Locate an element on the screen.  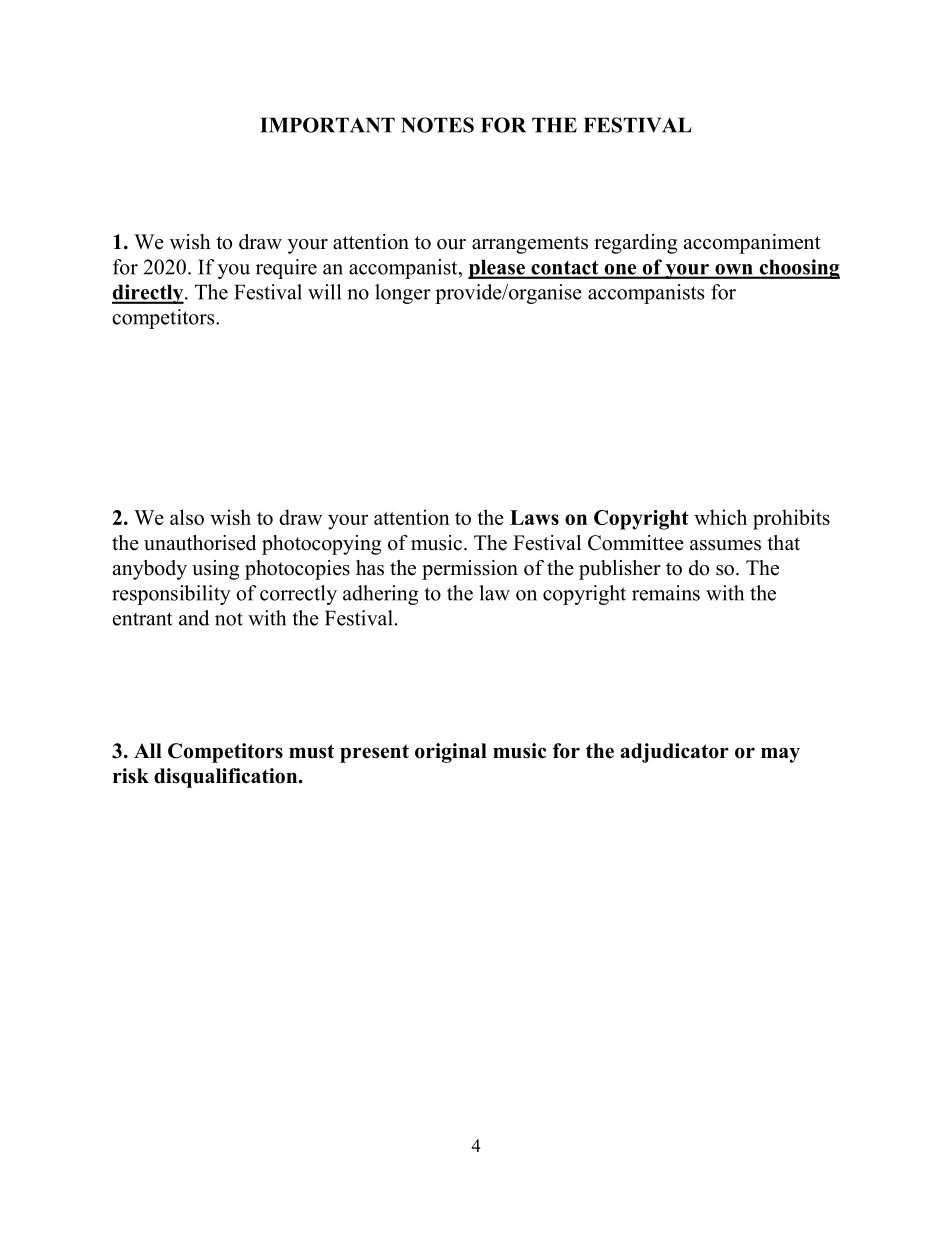
original is located at coordinates (451, 753).
